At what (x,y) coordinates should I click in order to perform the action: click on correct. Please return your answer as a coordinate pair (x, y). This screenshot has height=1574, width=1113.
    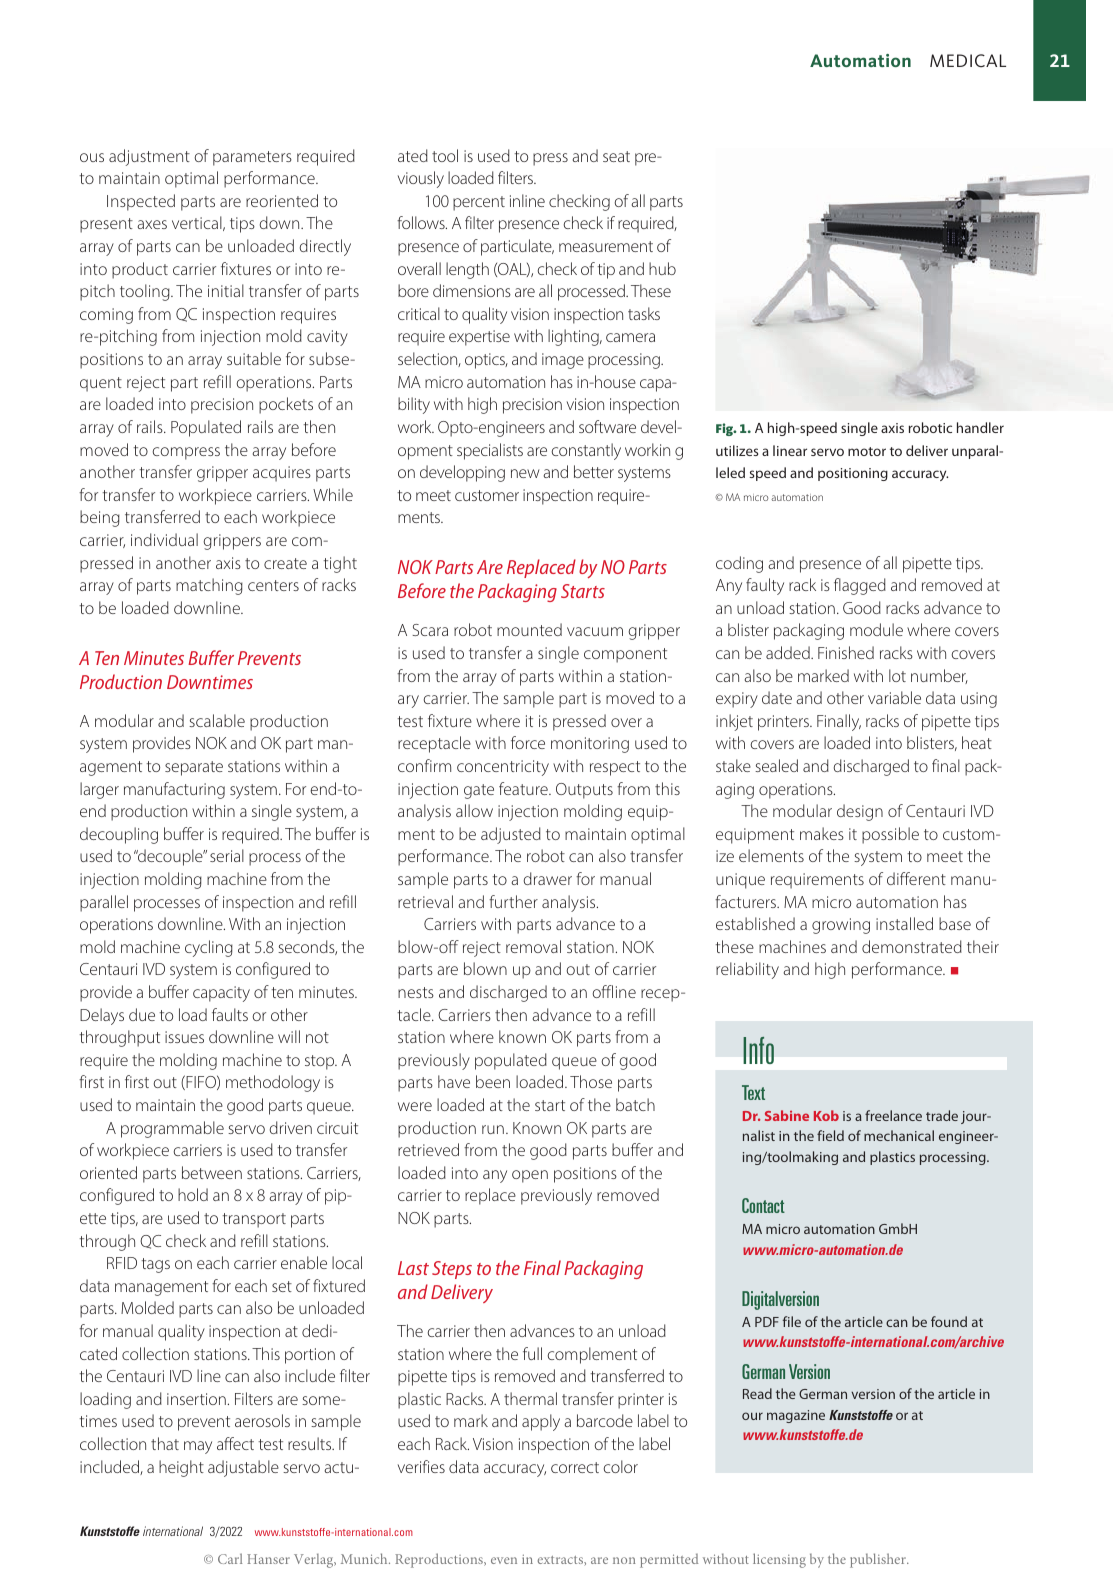
    Looking at the image, I should click on (575, 1467).
